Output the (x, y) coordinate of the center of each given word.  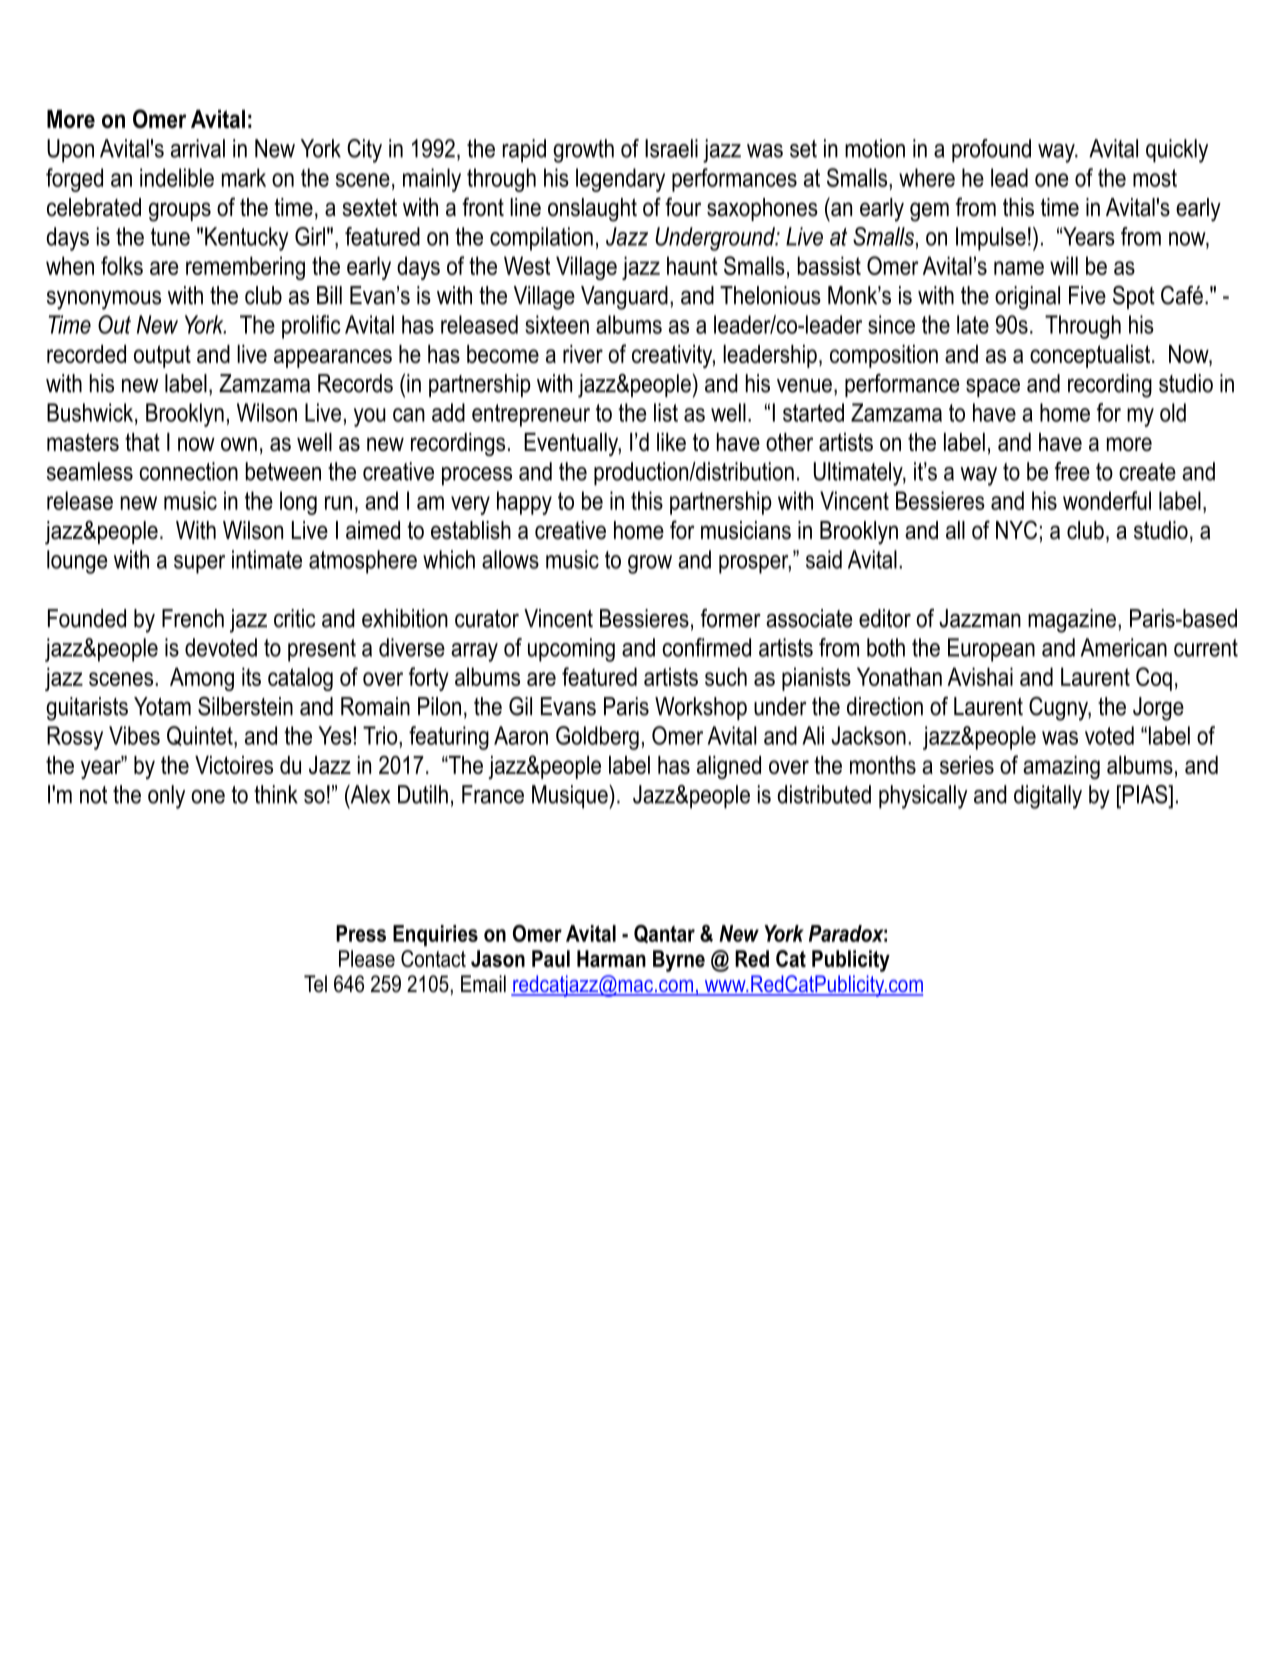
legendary (620, 180)
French (193, 618)
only (166, 797)
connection (189, 471)
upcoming (571, 650)
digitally (1048, 797)
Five (1087, 295)
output (162, 356)
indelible (177, 177)
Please (367, 958)
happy (524, 503)
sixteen (557, 324)
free (1072, 471)
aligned (729, 767)
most (1155, 178)
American (1124, 647)
